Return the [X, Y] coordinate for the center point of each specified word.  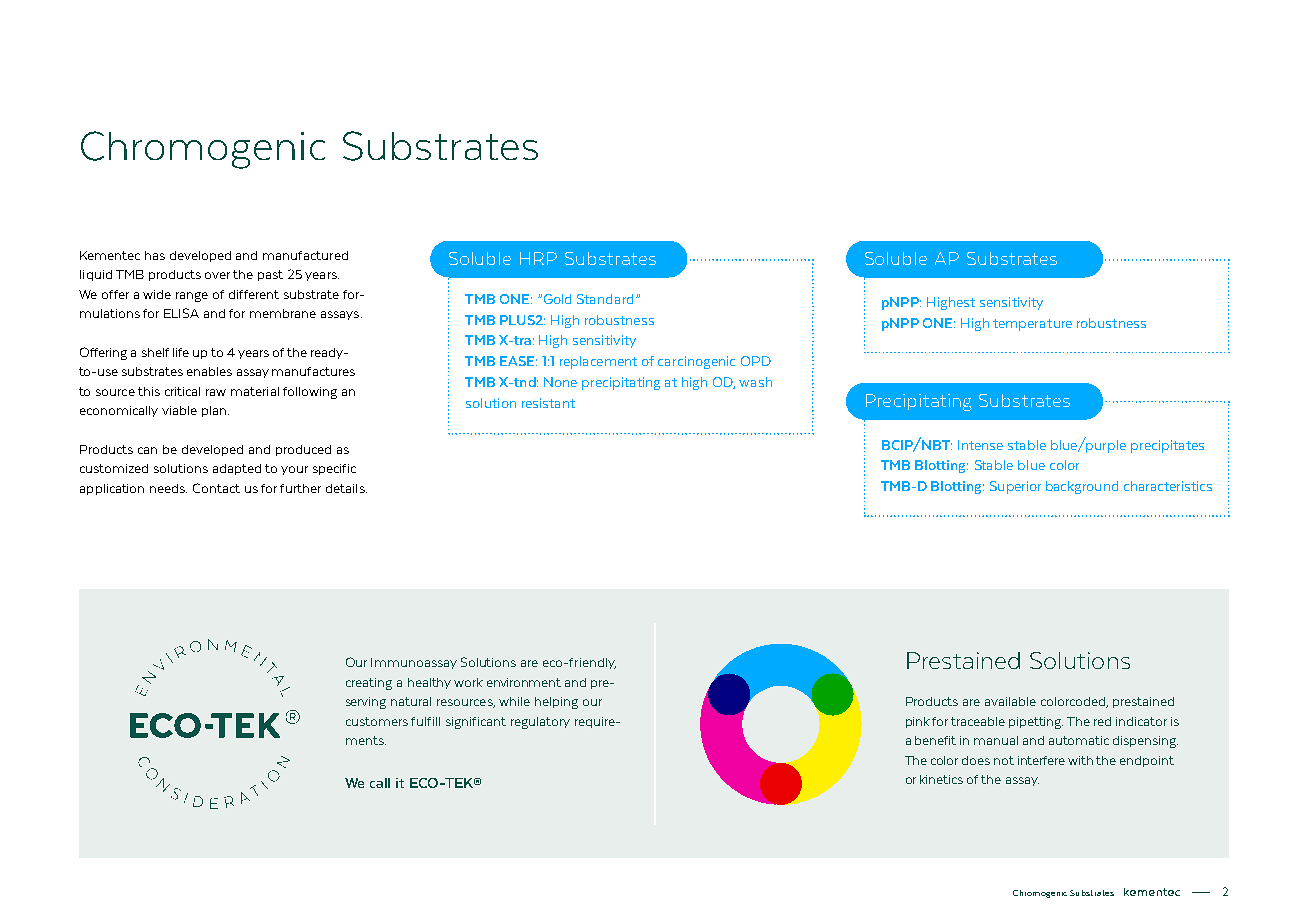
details [346, 488]
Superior [1015, 487]
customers [377, 721]
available [1010, 701]
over [217, 275]
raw [216, 392]
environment [524, 682]
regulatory [540, 723]
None [560, 382]
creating [369, 684]
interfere [1041, 760]
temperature [1032, 325]
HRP [538, 258]
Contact [216, 488]
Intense [980, 445]
